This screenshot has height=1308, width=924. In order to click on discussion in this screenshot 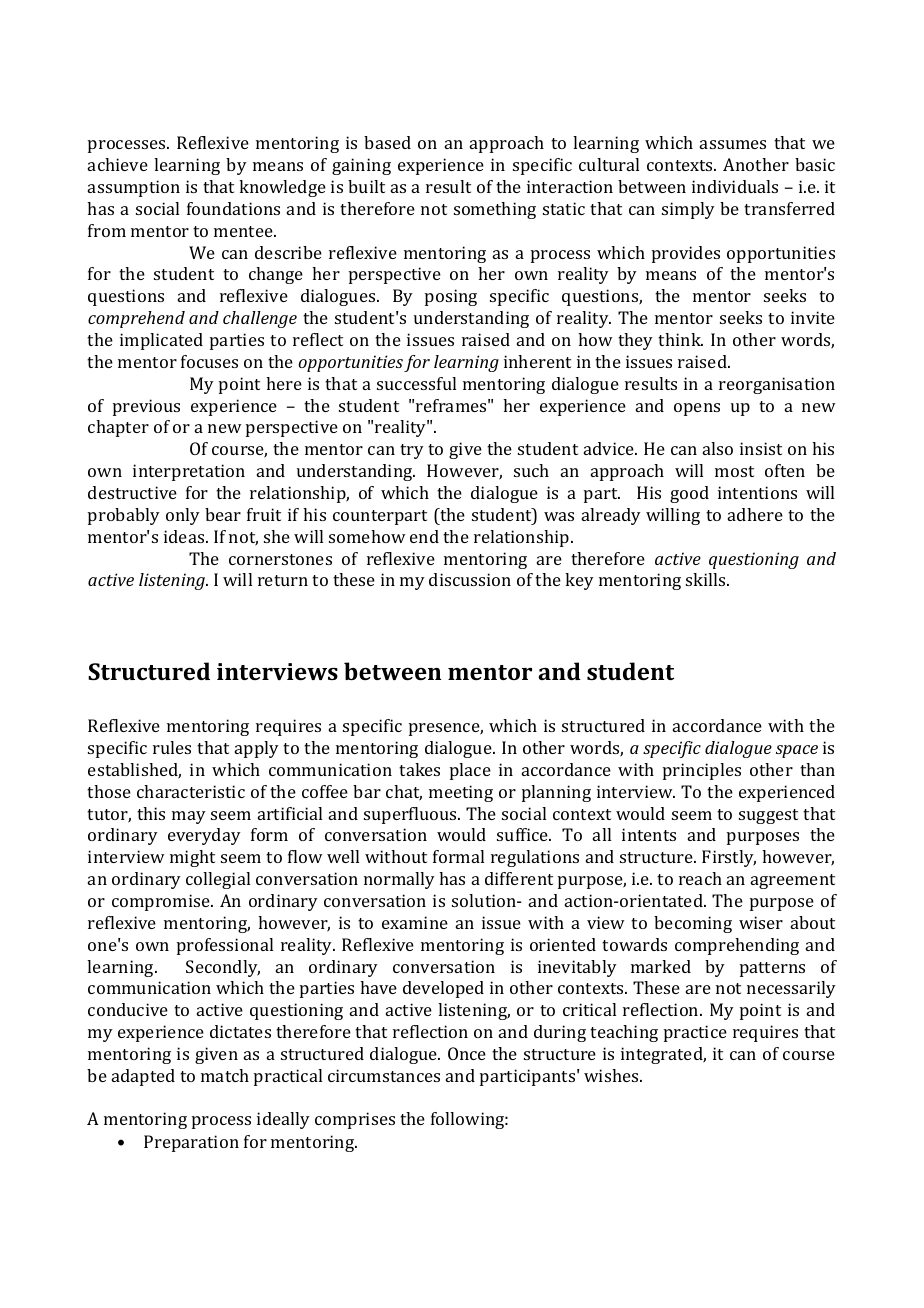, I will do `click(470, 579)`.
